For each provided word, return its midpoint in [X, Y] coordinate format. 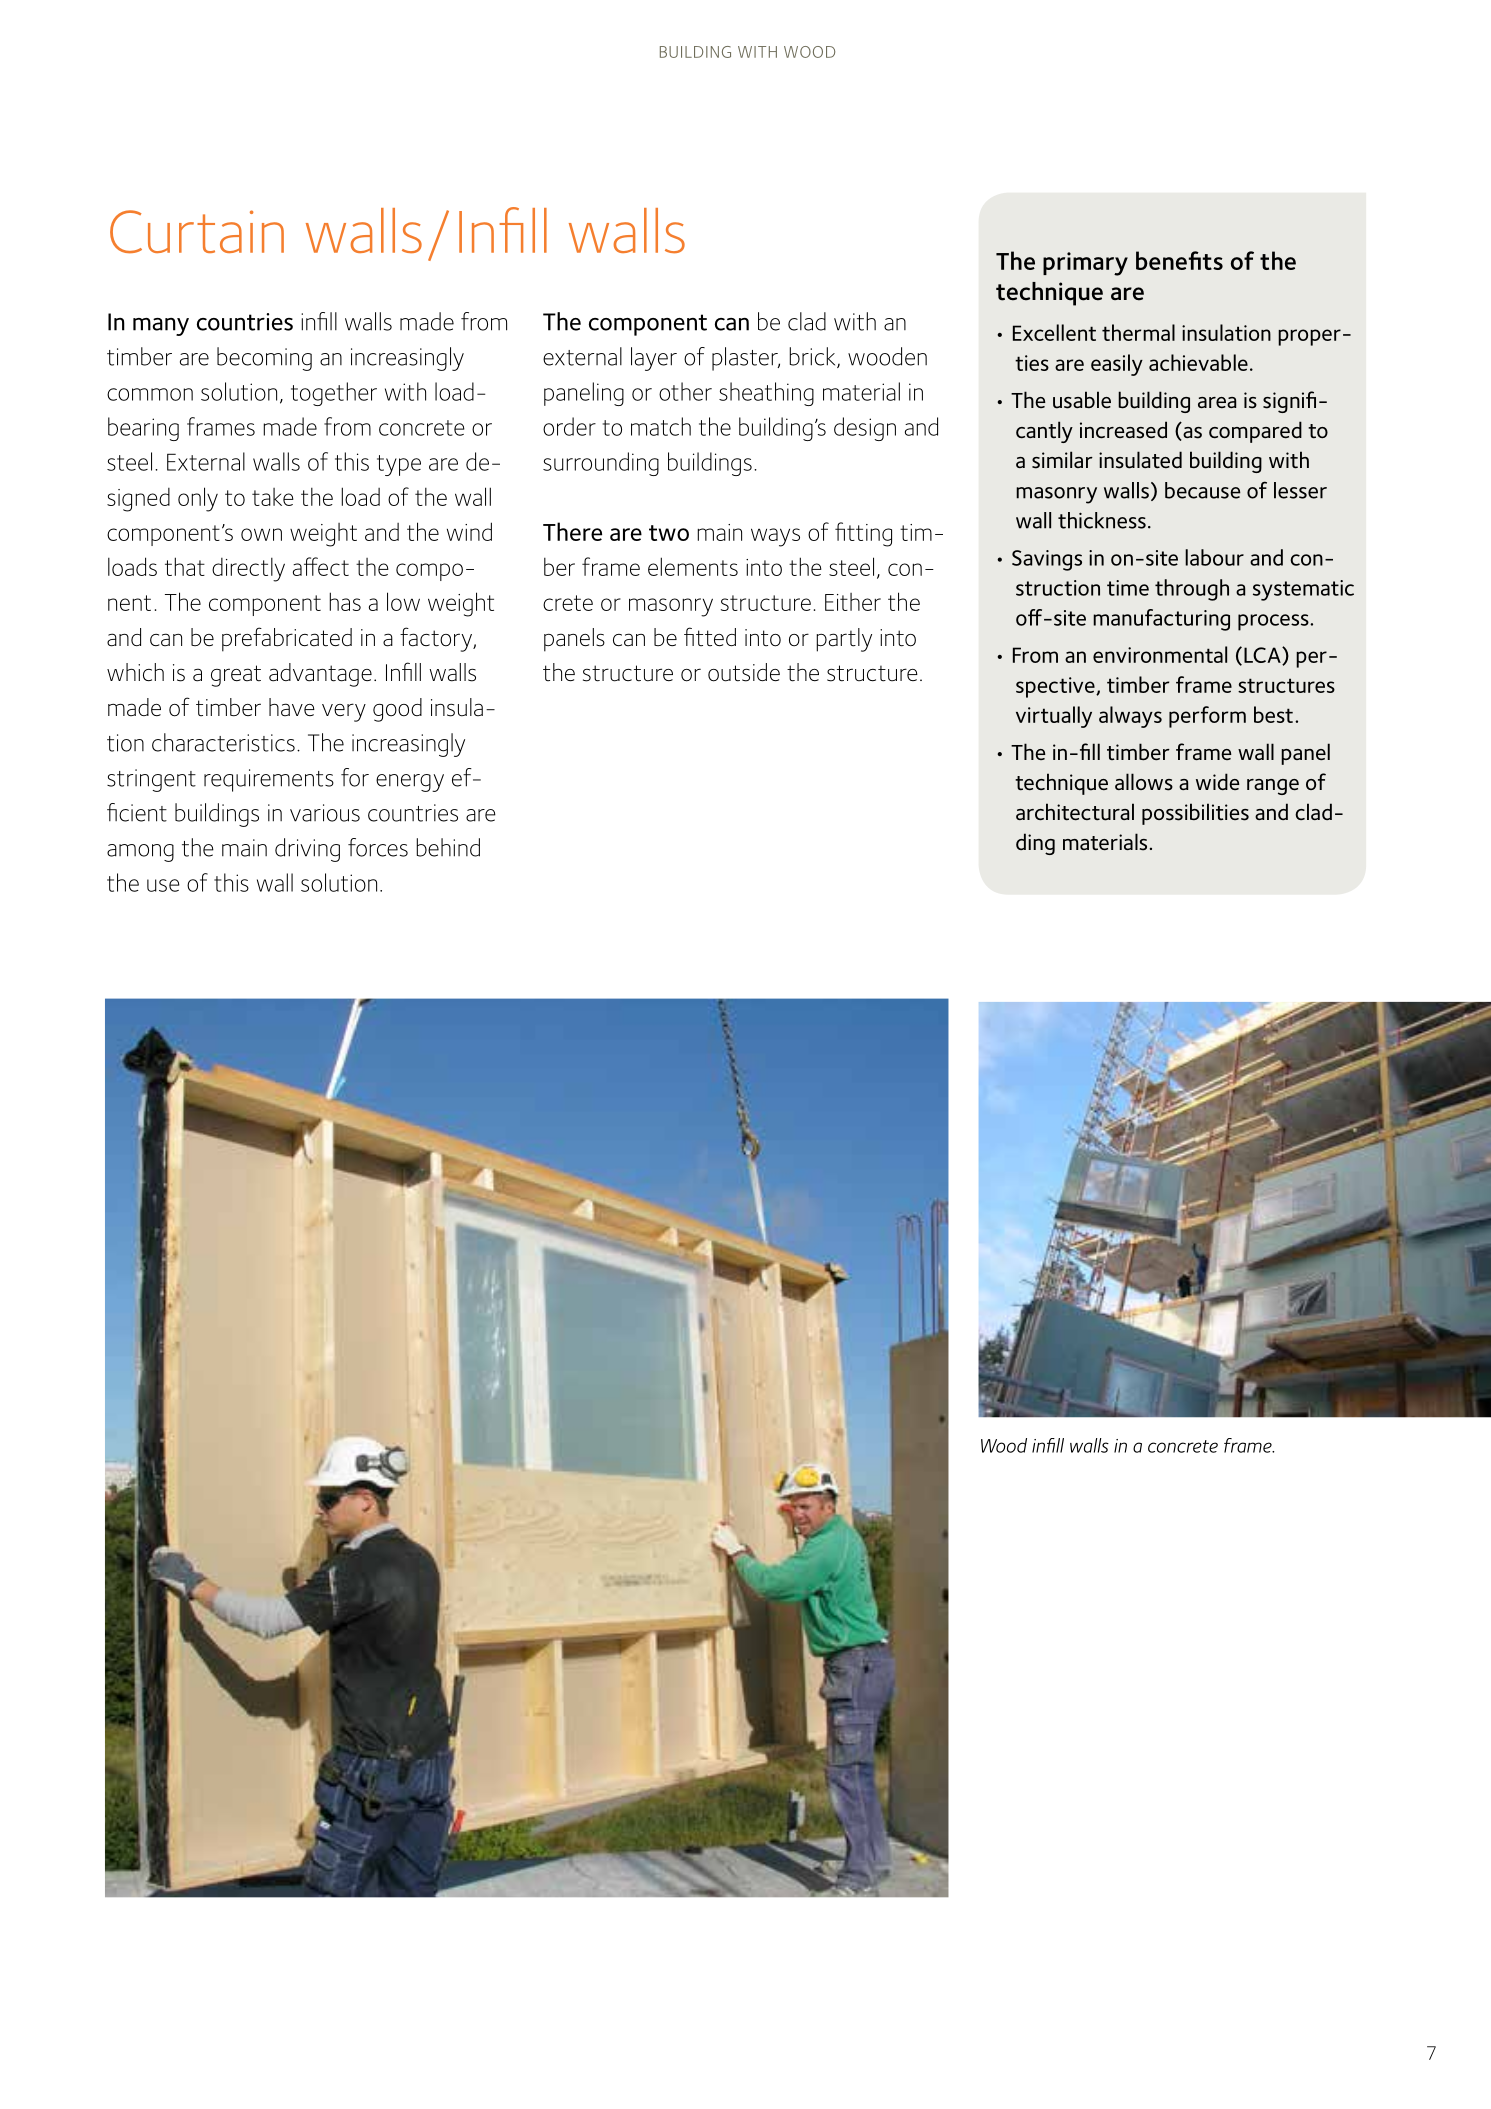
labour [1214, 557]
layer [654, 359]
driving [307, 850]
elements [693, 566]
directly [248, 570]
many [161, 327]
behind [448, 847]
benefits [1179, 260]
